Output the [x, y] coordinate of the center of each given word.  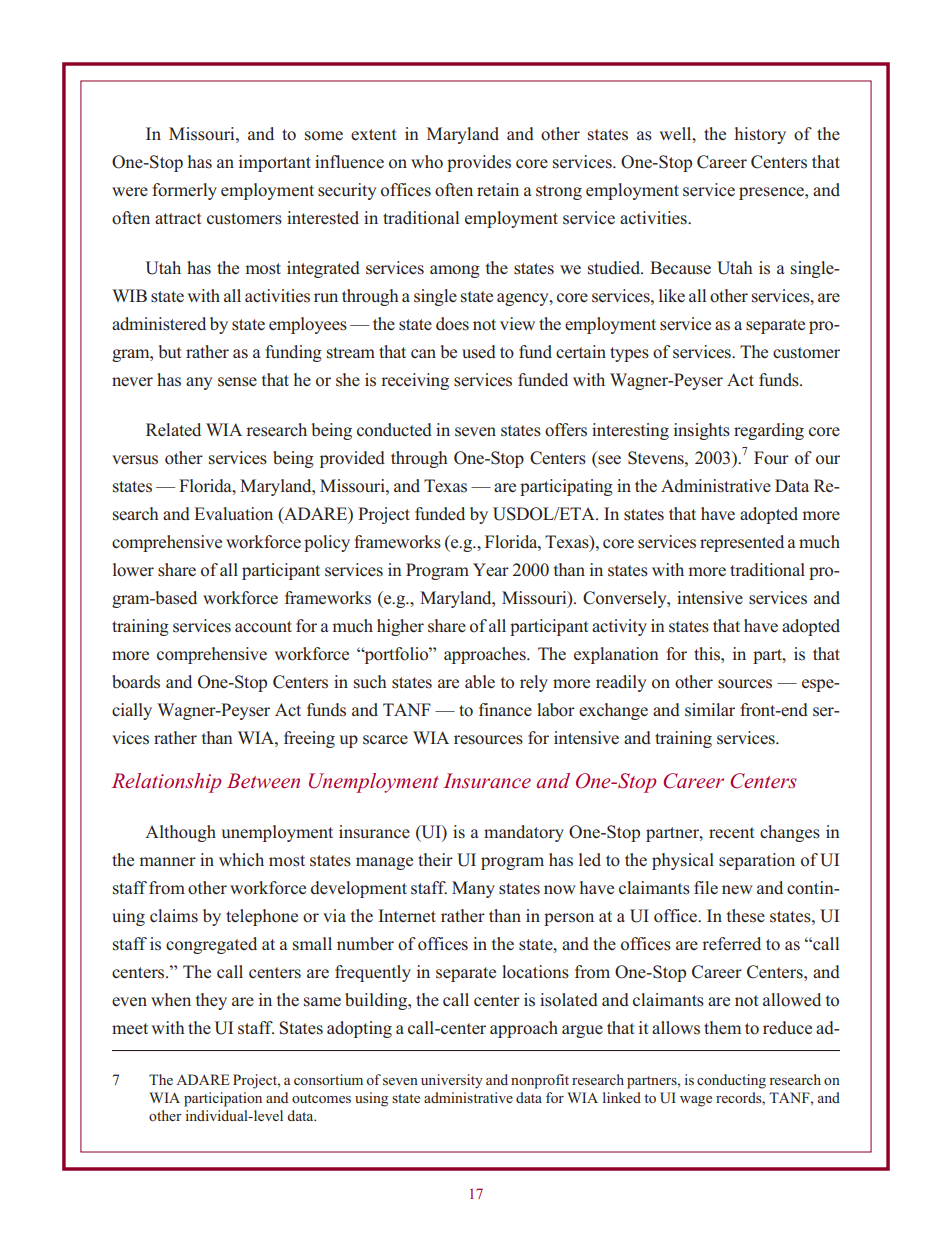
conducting [731, 1081]
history [760, 135]
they [211, 1001]
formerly [184, 191]
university [452, 1081]
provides [479, 163]
